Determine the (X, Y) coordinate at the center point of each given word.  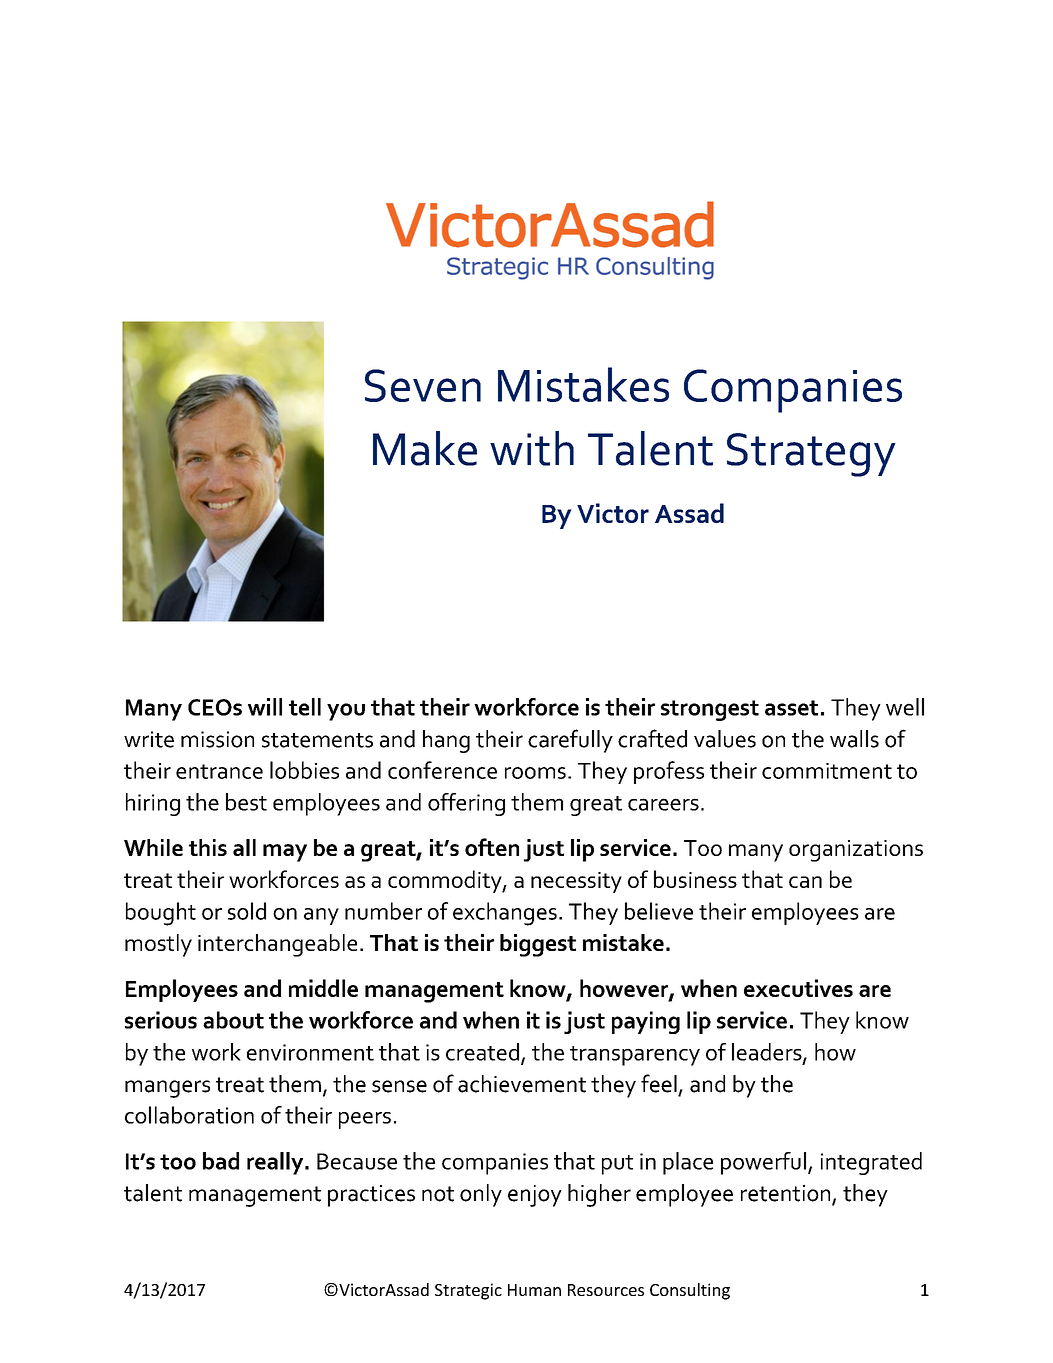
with (532, 448)
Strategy (811, 455)
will (265, 707)
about (233, 1020)
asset (791, 708)
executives (798, 988)
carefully (570, 741)
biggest (538, 945)
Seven (423, 385)
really (276, 1163)
